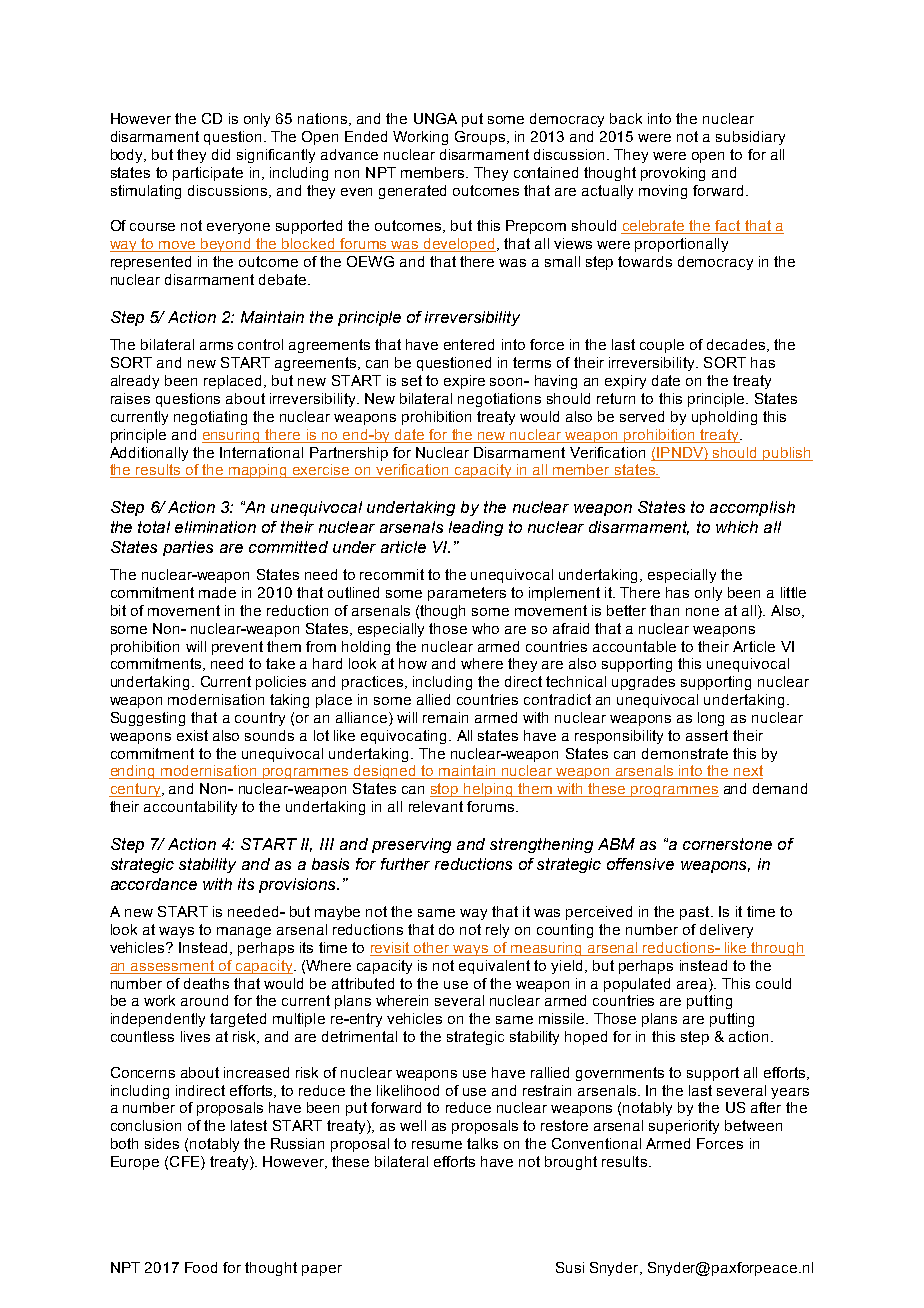  What do you see at coordinates (221, 154) in the screenshot?
I see `did` at bounding box center [221, 154].
